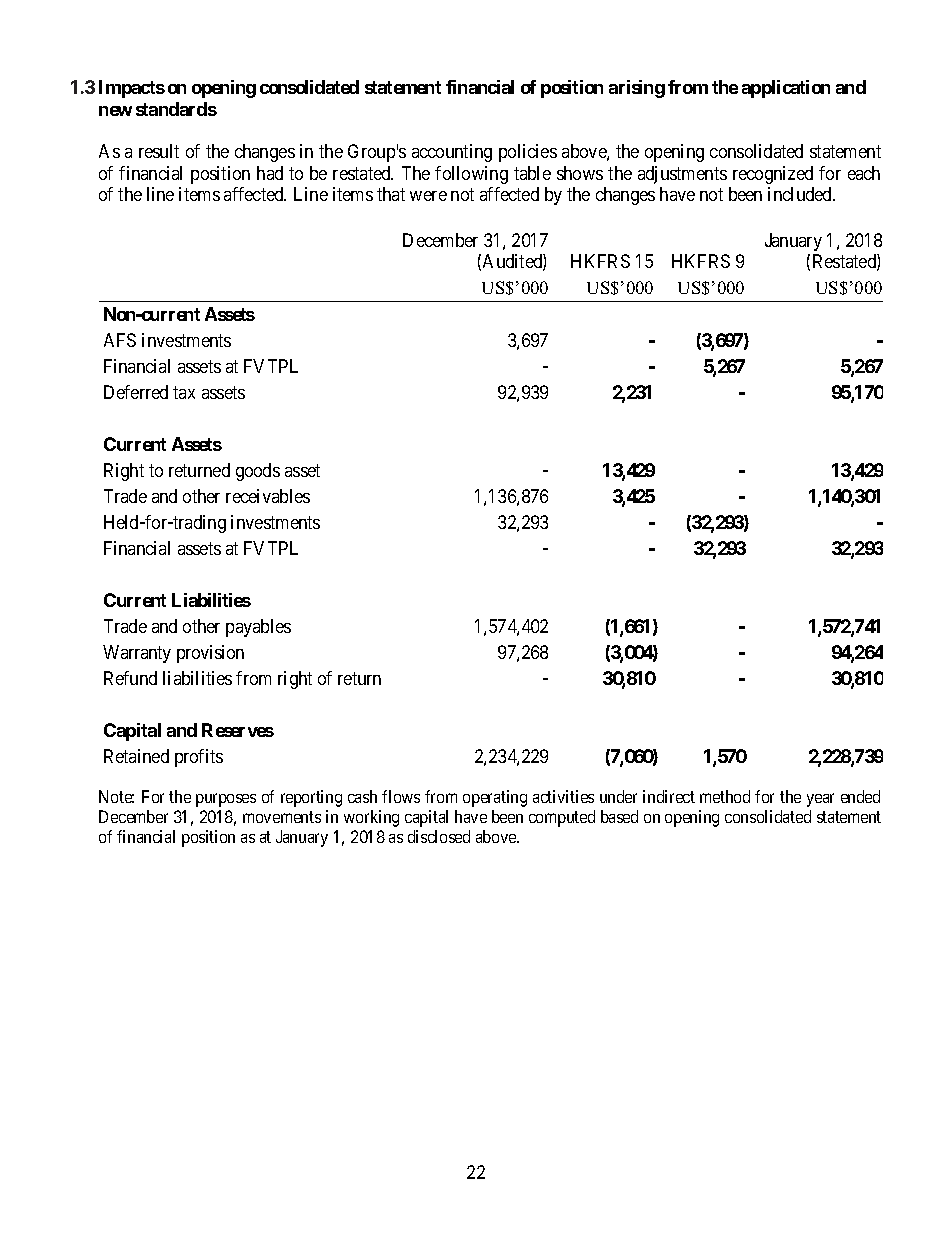  What do you see at coordinates (452, 153) in the screenshot?
I see `accounting` at bounding box center [452, 153].
